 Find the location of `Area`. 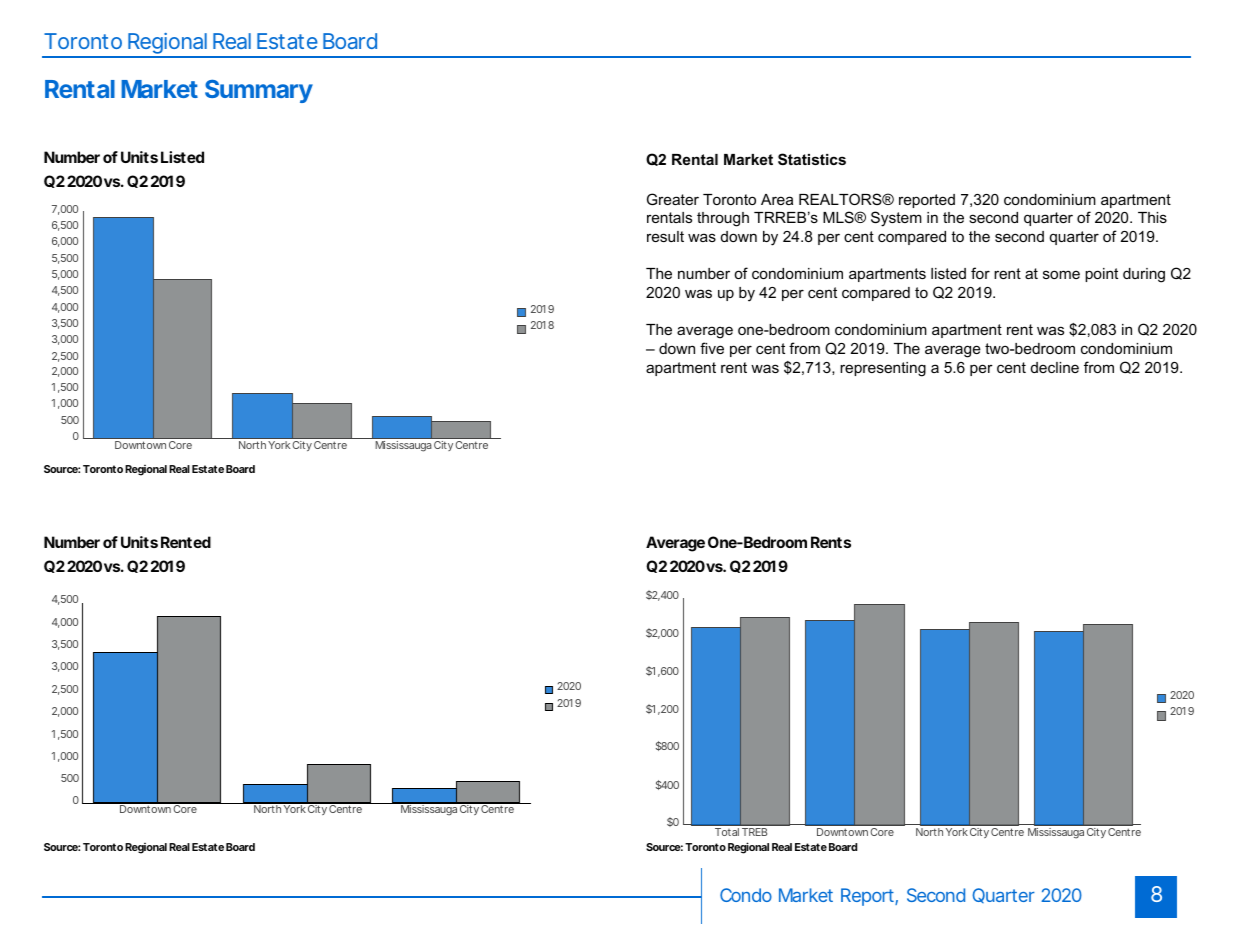

Area is located at coordinates (777, 199).
